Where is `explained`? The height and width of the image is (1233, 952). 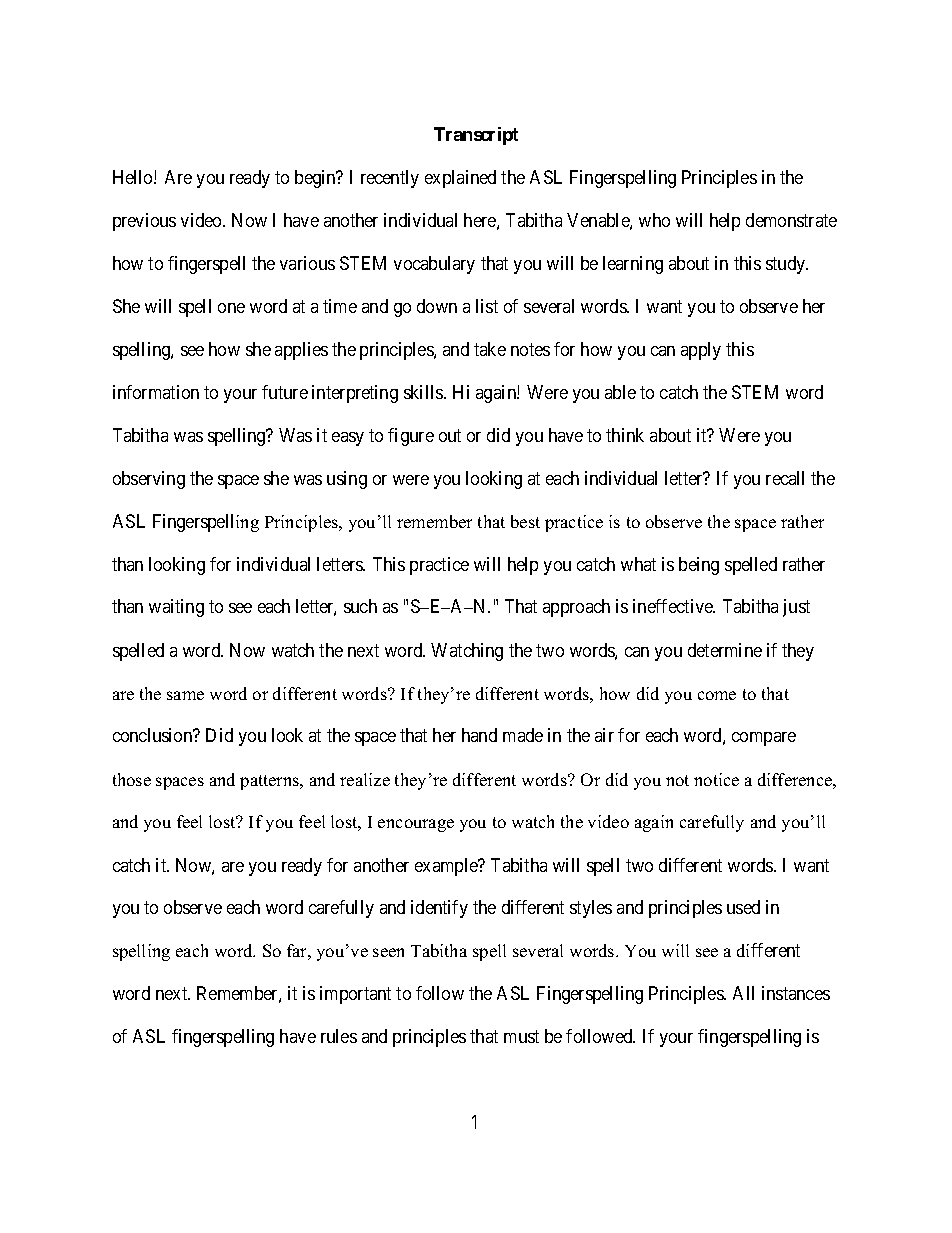
explained is located at coordinates (460, 179).
